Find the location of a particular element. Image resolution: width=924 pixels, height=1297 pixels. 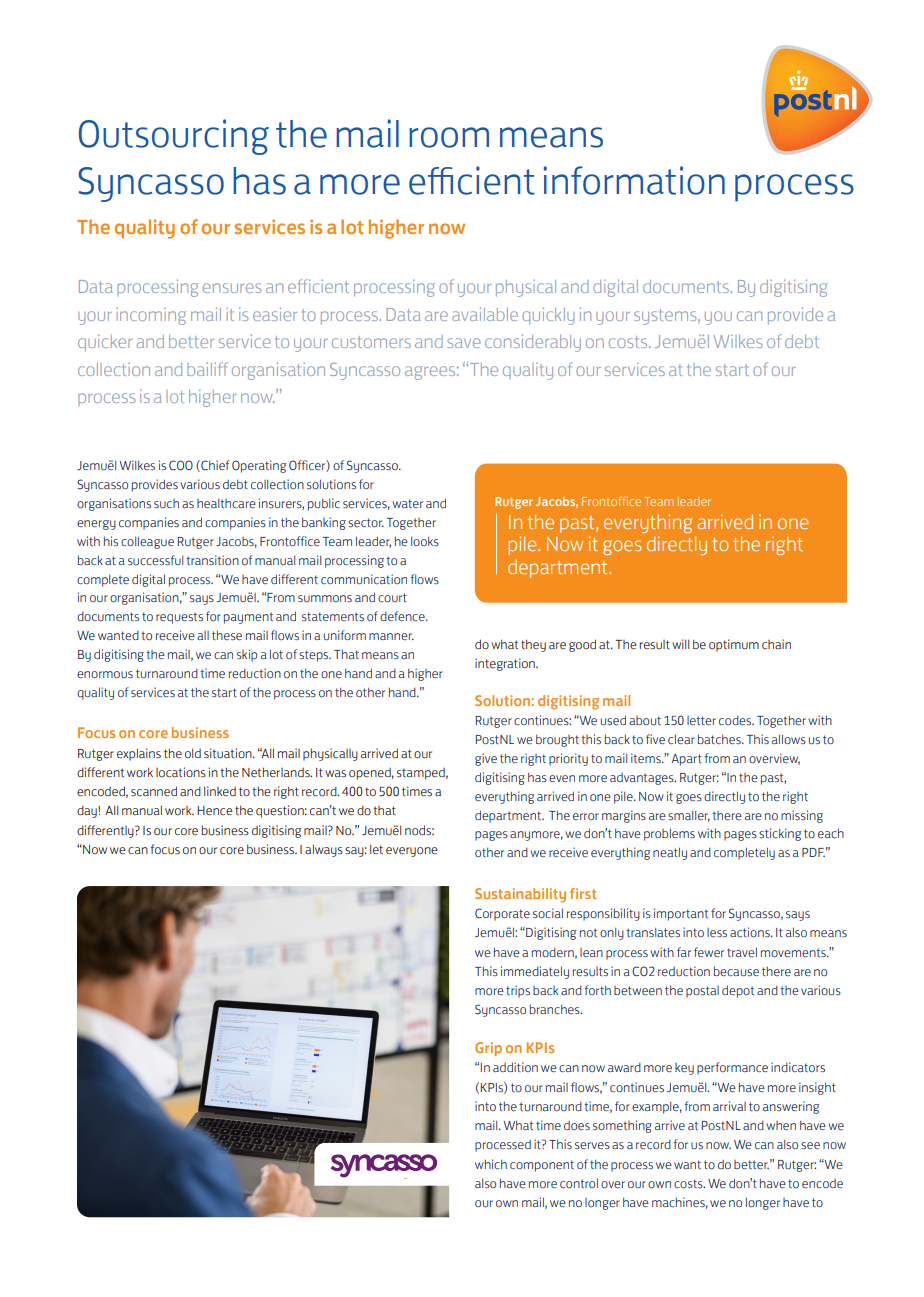

considerably is located at coordinates (533, 343).
